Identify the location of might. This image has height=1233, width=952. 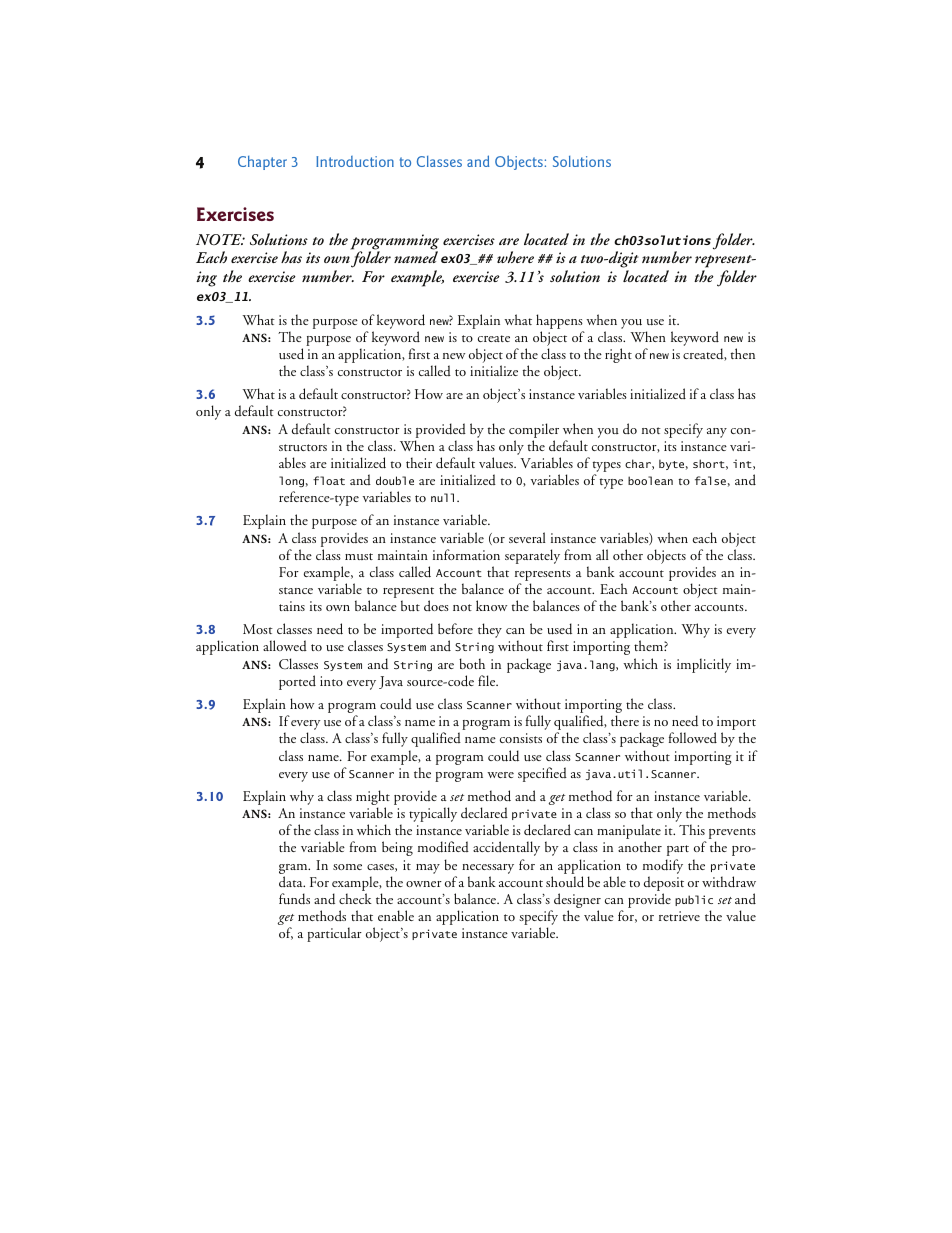
(373, 799).
